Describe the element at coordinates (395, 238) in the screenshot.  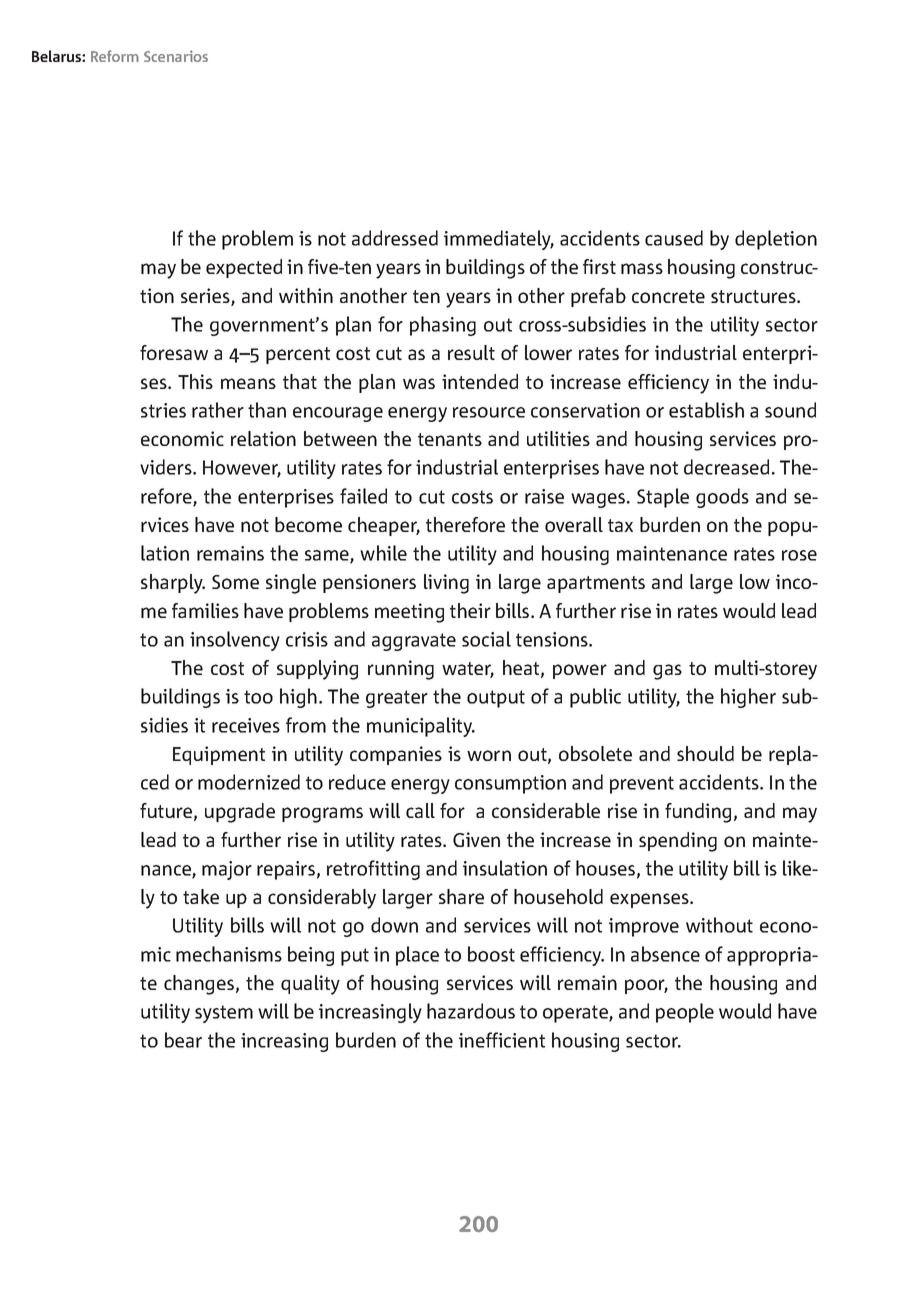
I see `addressed` at that location.
